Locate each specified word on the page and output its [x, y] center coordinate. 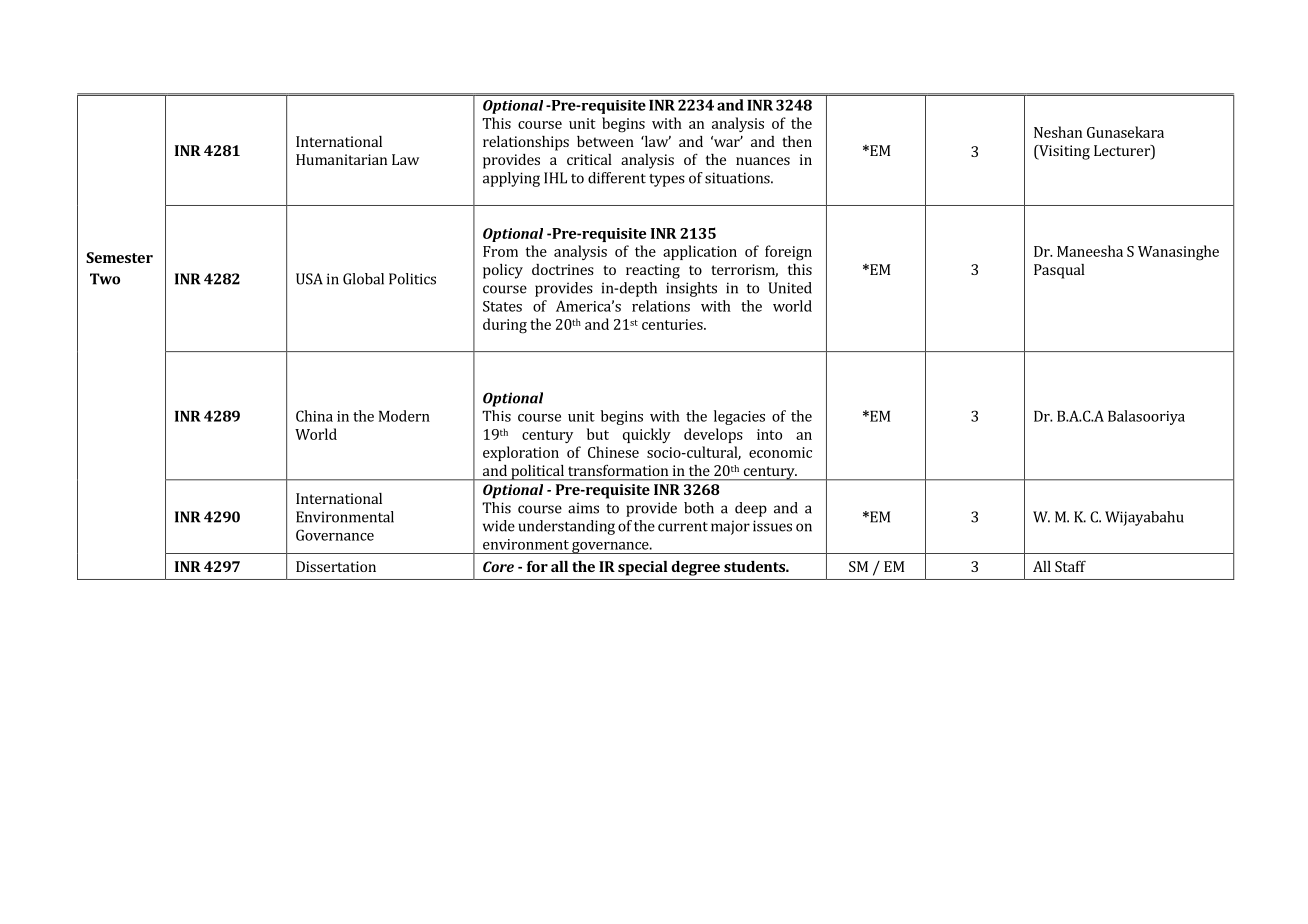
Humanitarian [341, 159]
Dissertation [336, 566]
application [700, 252]
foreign [788, 253]
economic [780, 452]
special [643, 568]
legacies [739, 417]
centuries [673, 324]
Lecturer [1123, 152]
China [314, 416]
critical [589, 159]
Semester [119, 257]
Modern [404, 416]
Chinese [613, 452]
